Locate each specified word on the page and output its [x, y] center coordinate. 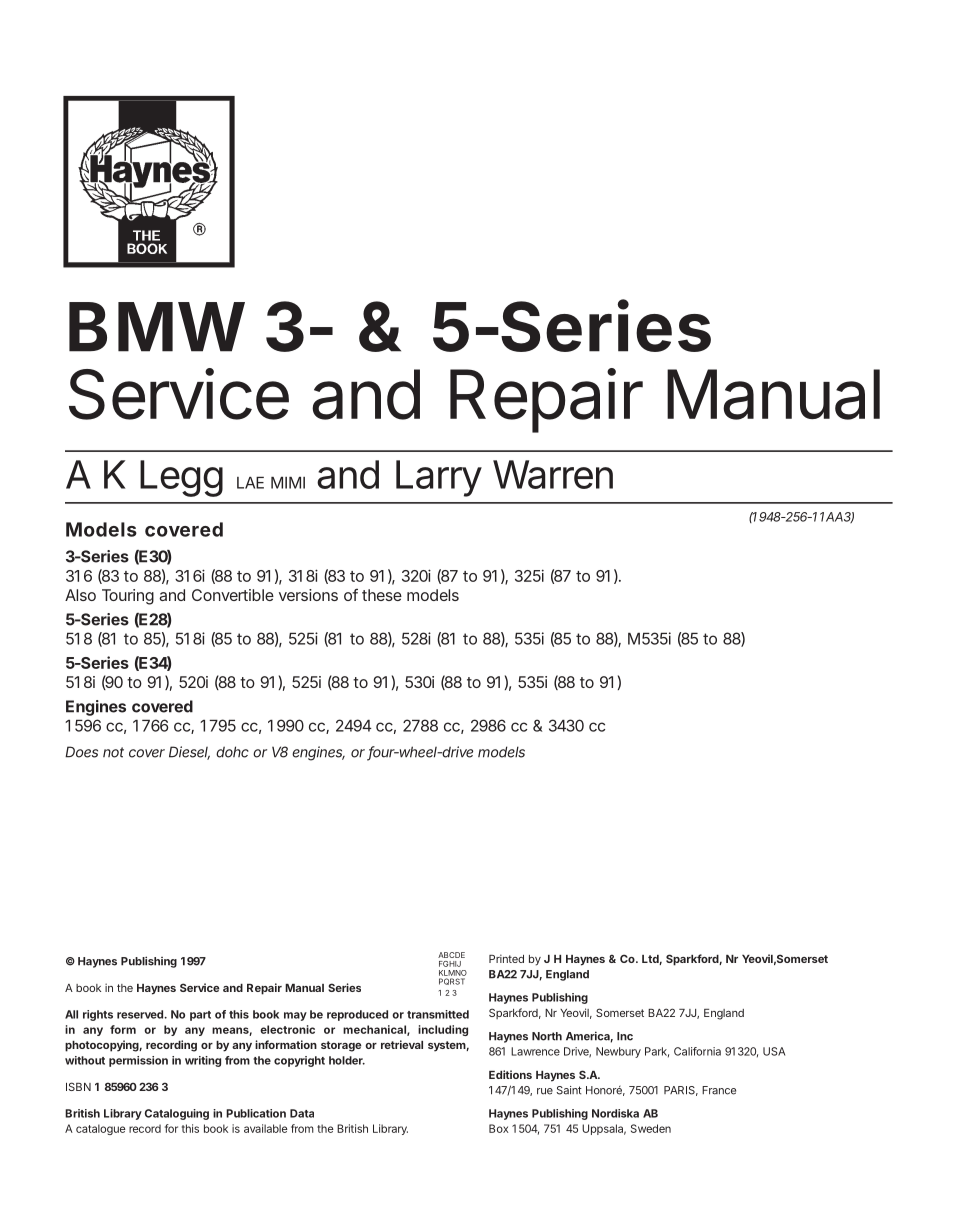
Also [80, 595]
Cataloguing [177, 1114]
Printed [506, 958]
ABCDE [451, 955]
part [200, 1016]
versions [308, 595]
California [697, 1051]
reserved [140, 1014]
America [588, 1036]
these [382, 595]
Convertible [233, 595]
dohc [232, 752]
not [113, 752]
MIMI [288, 483]
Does [81, 752]
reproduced [357, 1015]
